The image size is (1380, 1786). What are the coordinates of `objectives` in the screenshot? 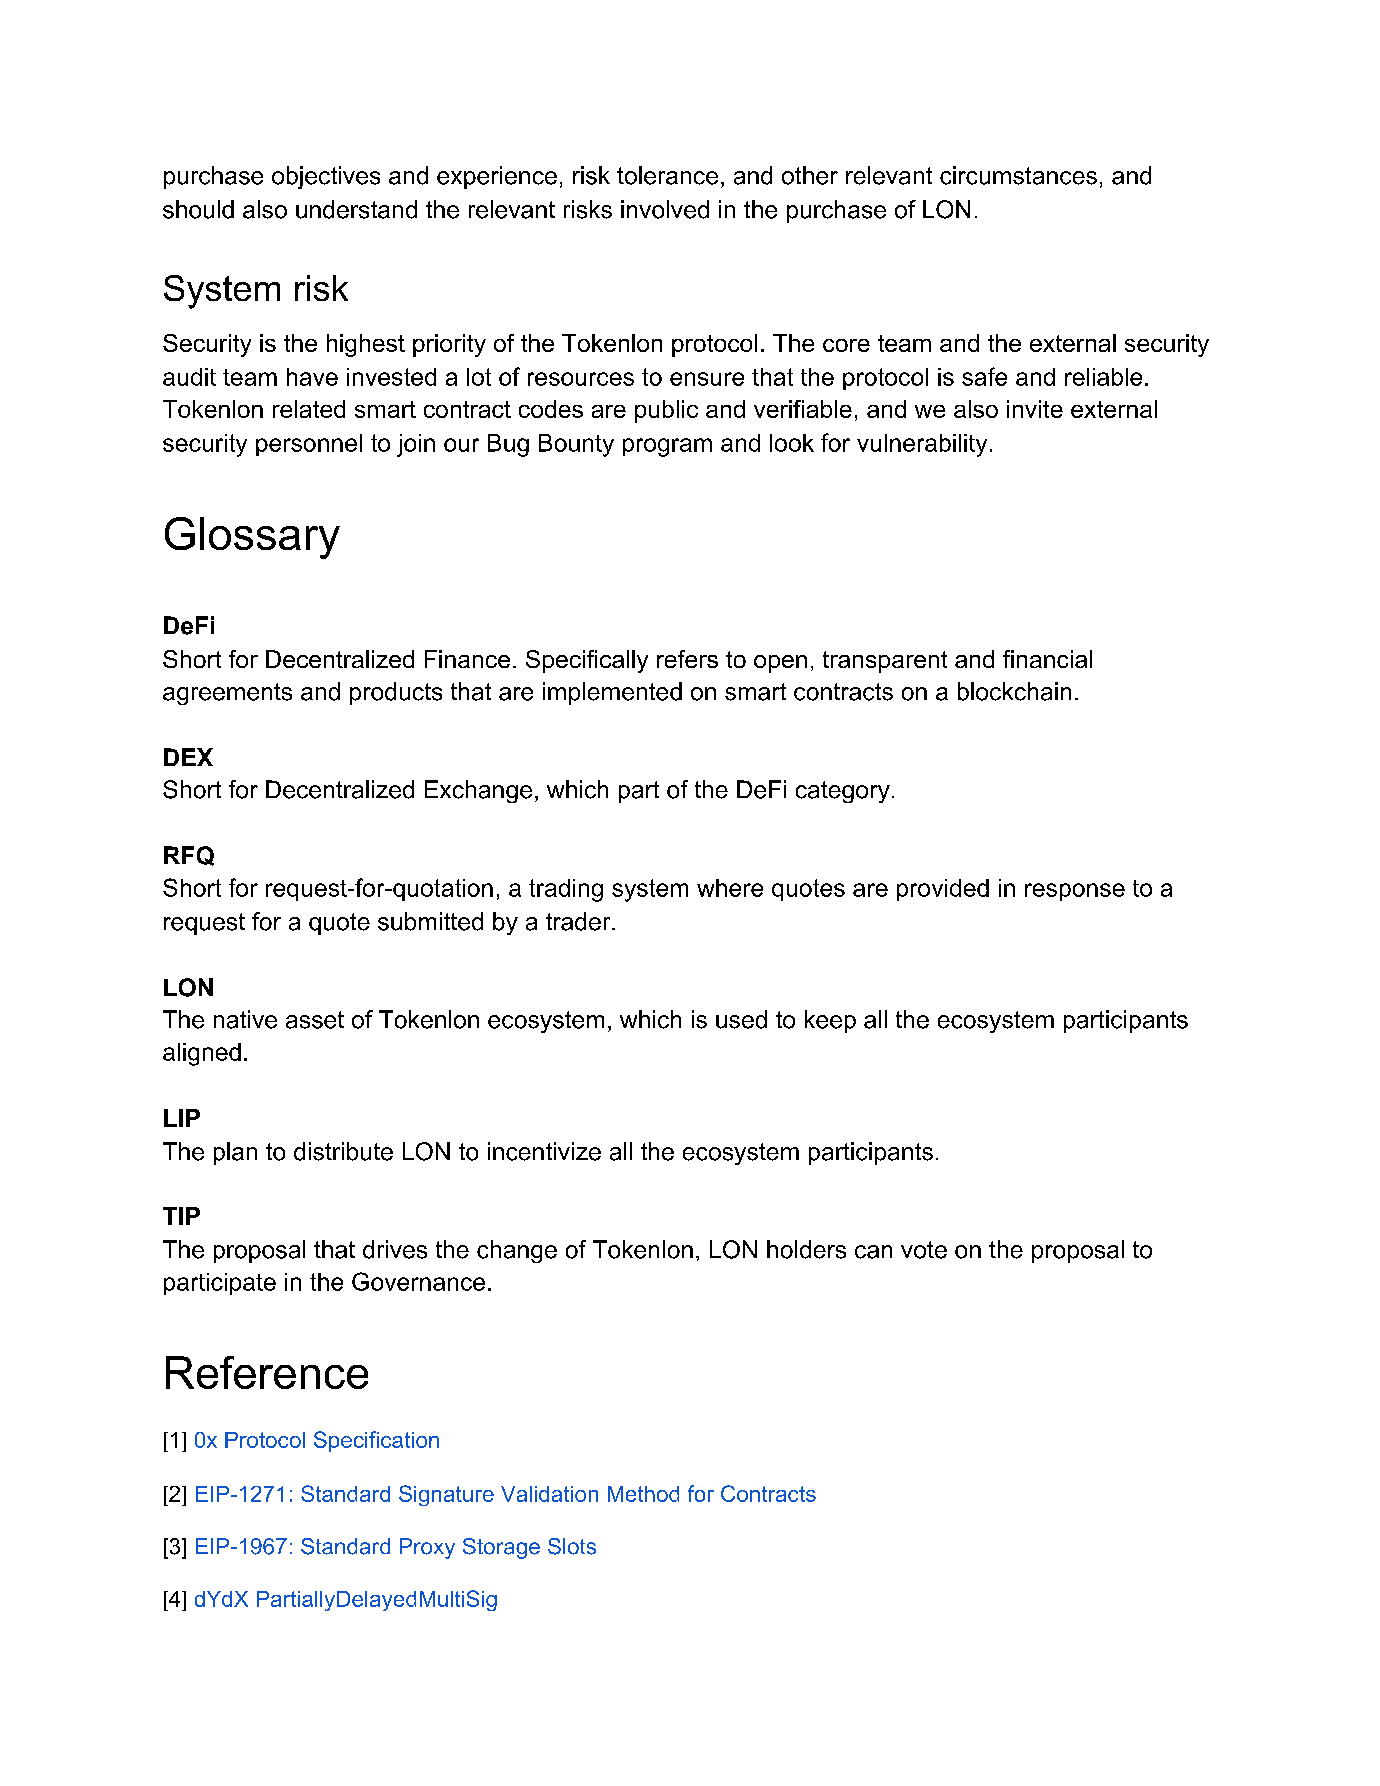 It's located at (326, 177).
